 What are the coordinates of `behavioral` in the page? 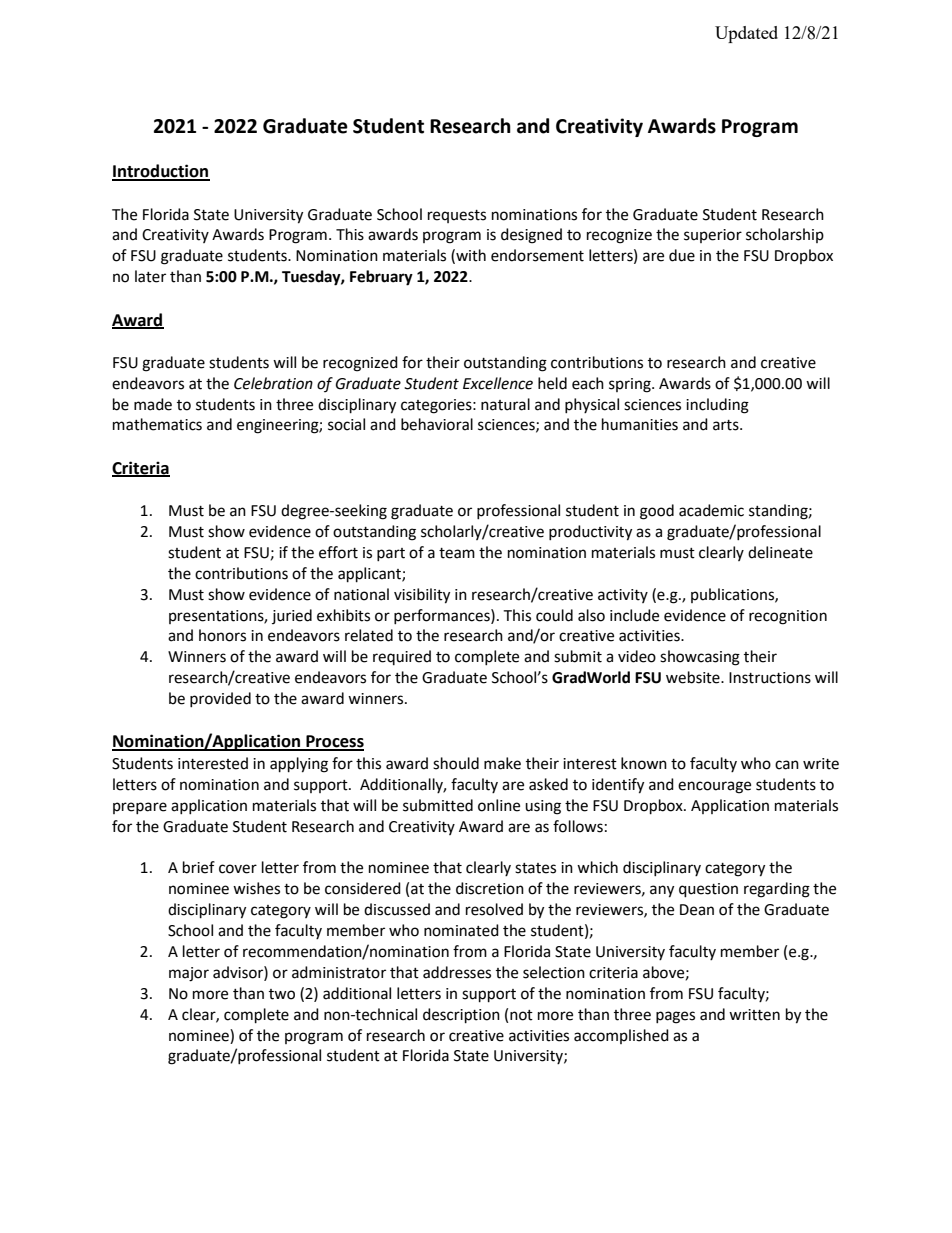 It's located at (437, 424).
